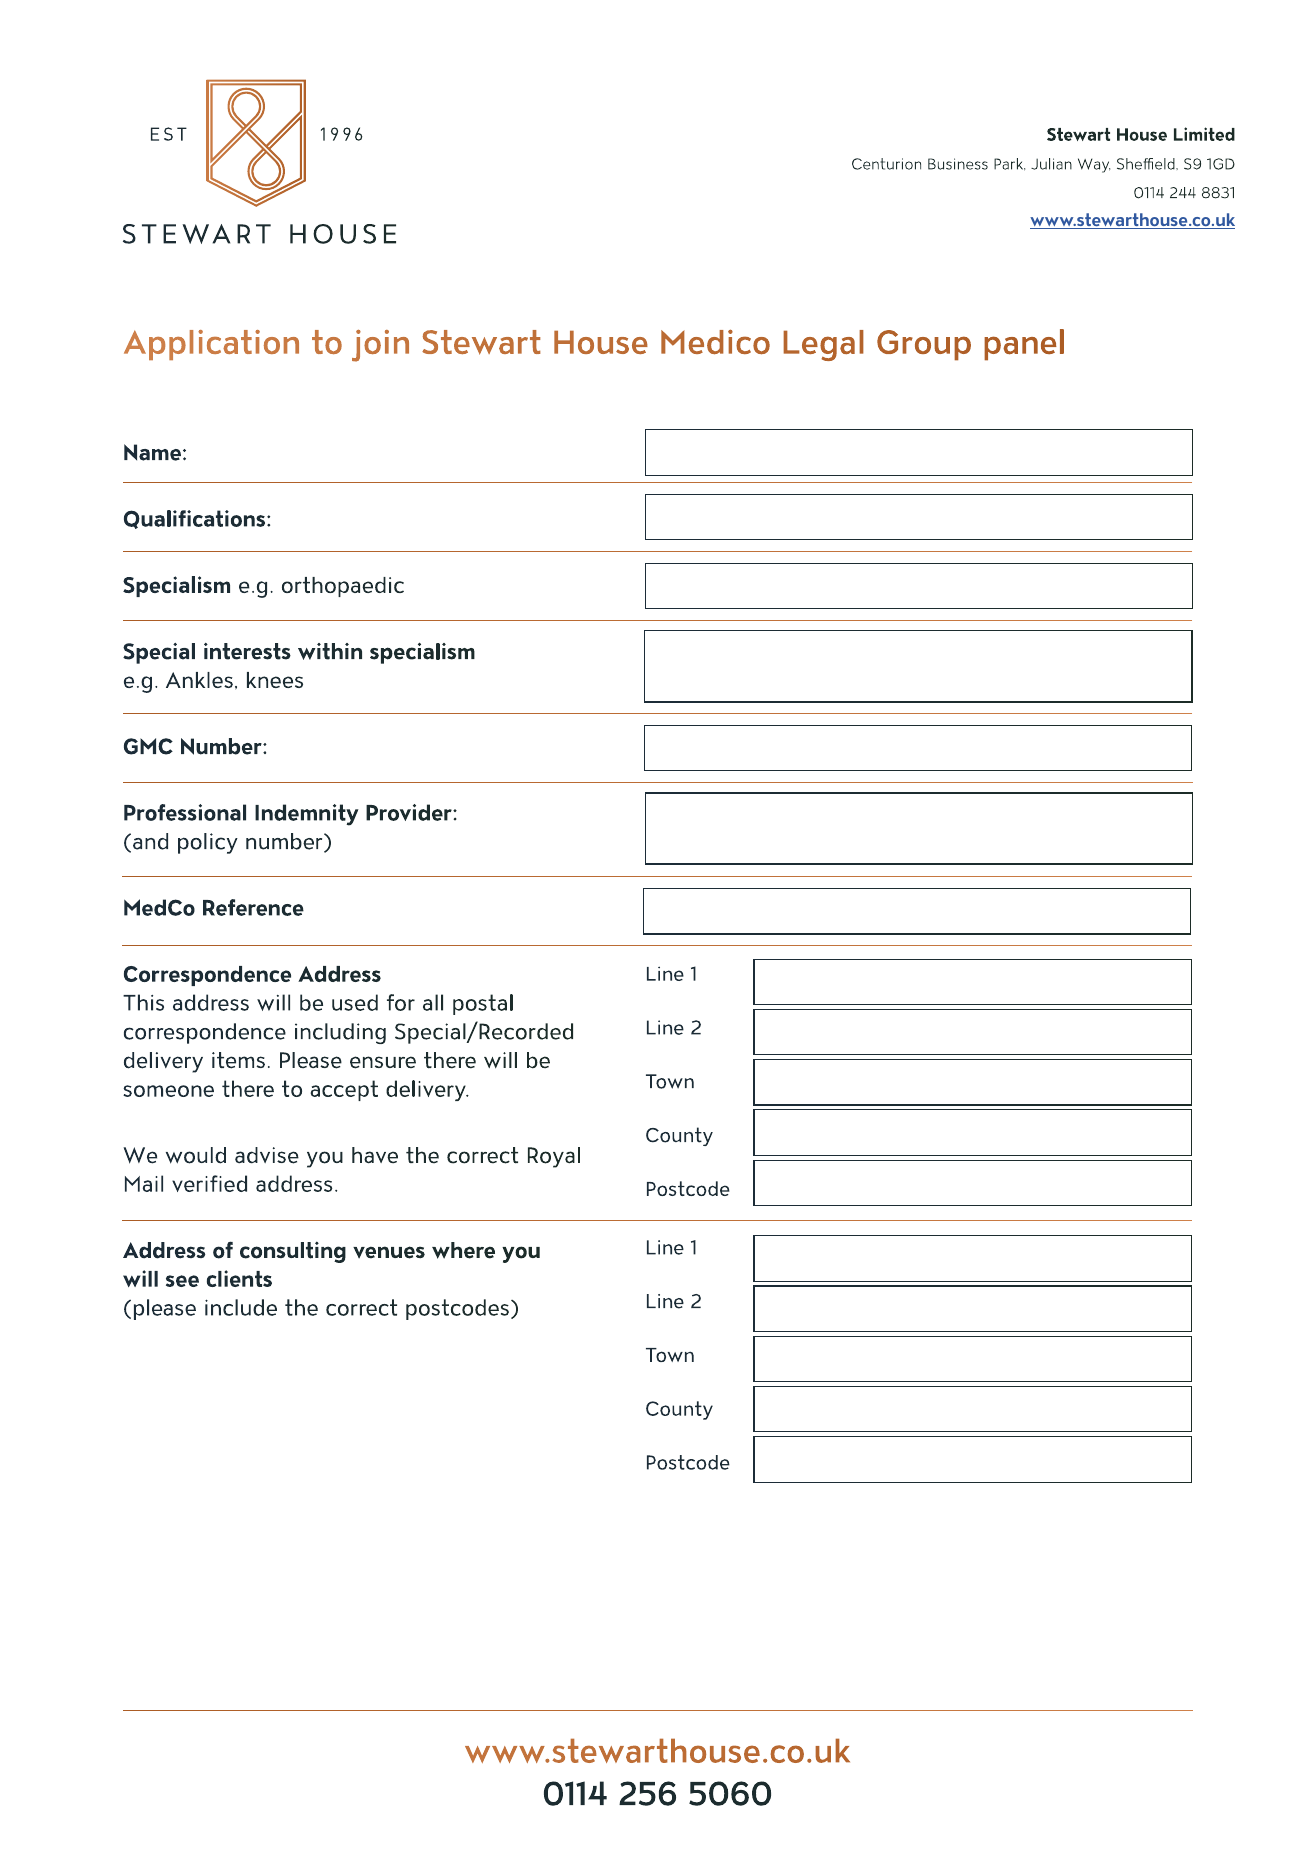  I want to click on where, so click(463, 1250).
